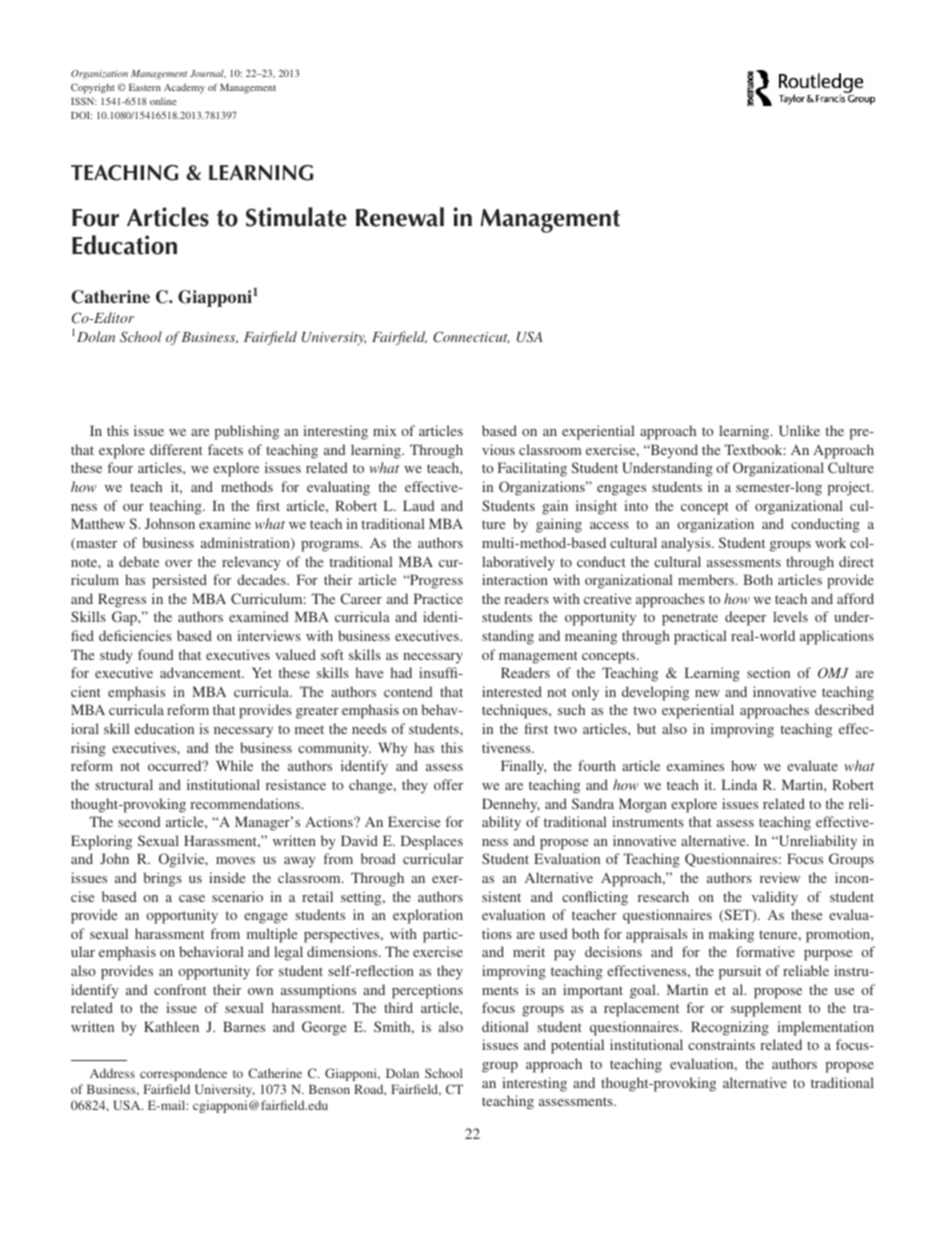  I want to click on persisted, so click(179, 581).
